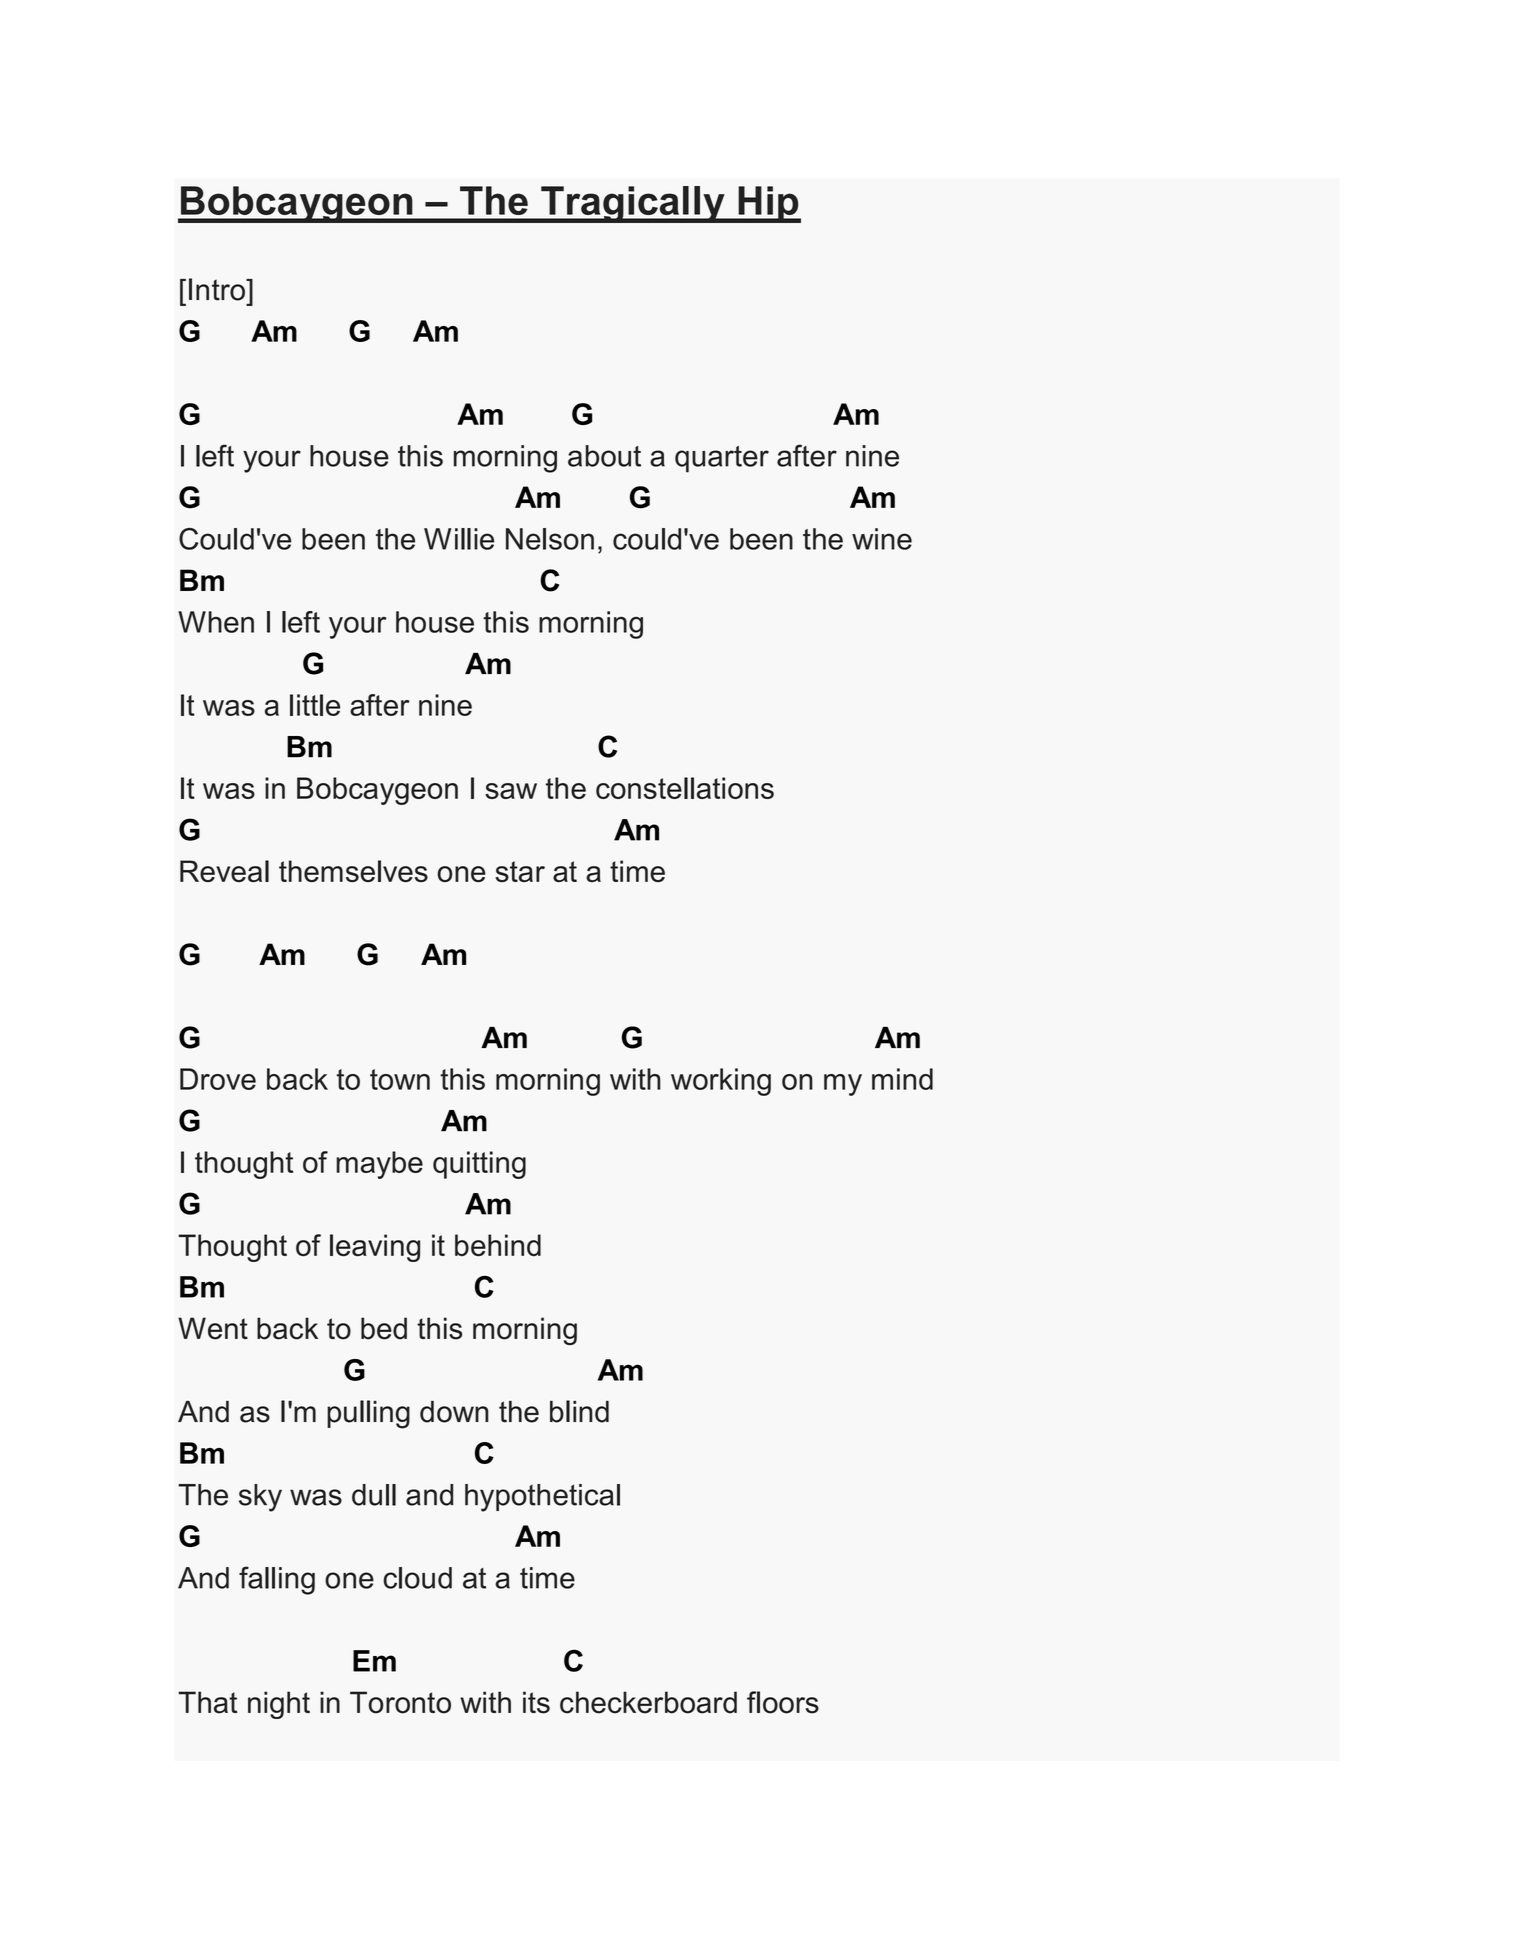 The image size is (1514, 1959). I want to click on night, so click(279, 1705).
